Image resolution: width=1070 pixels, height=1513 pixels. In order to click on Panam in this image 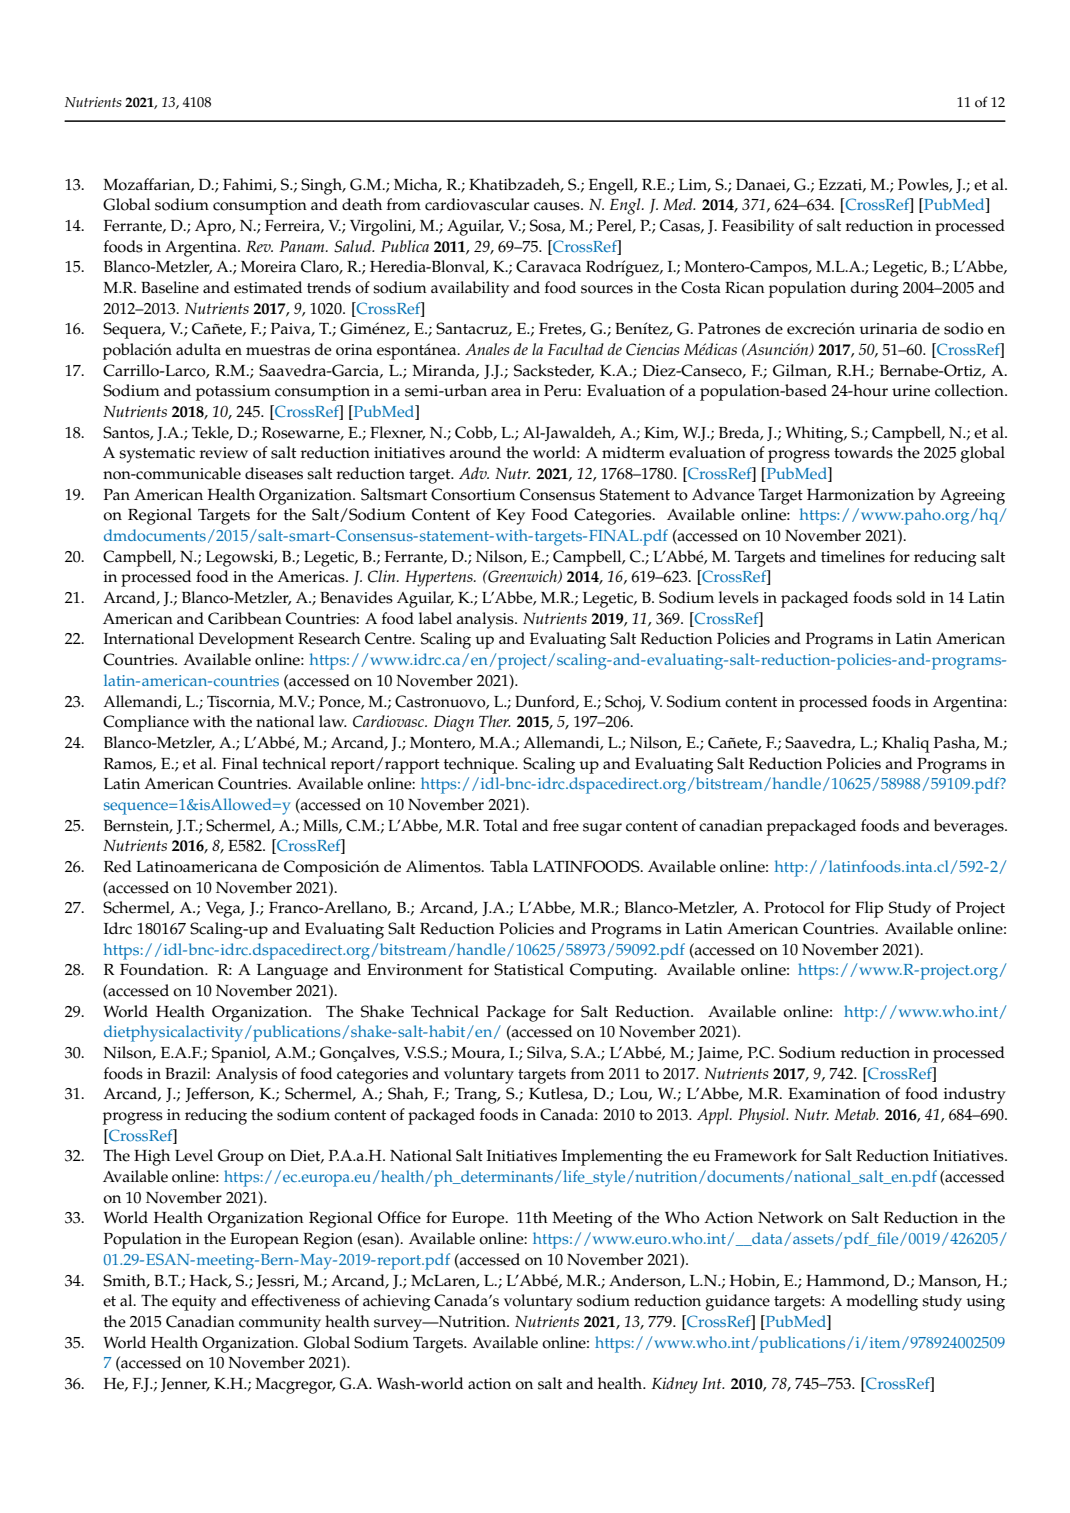, I will do `click(303, 246)`.
